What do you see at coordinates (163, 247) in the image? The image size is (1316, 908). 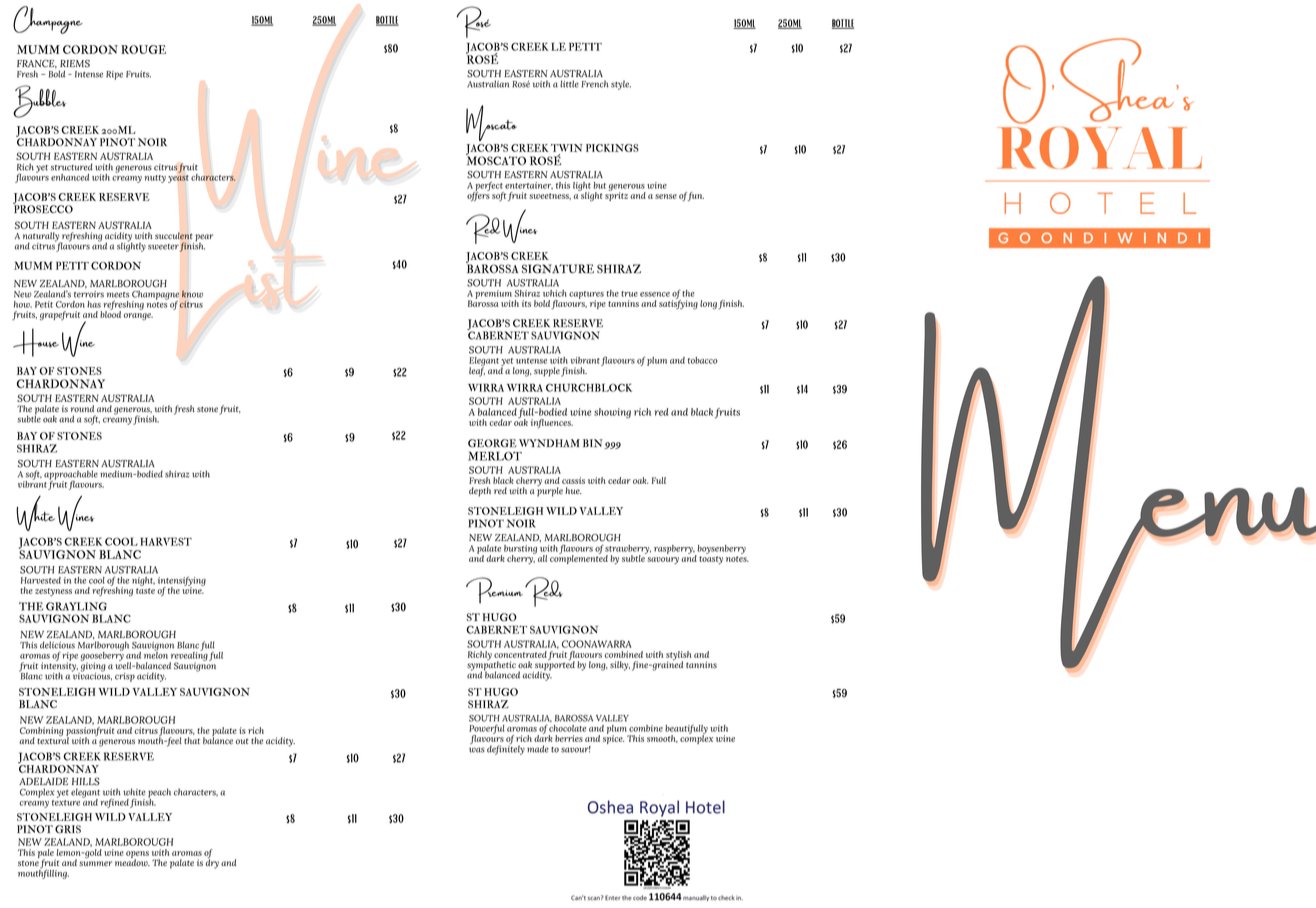 I see `sweeter` at bounding box center [163, 247].
